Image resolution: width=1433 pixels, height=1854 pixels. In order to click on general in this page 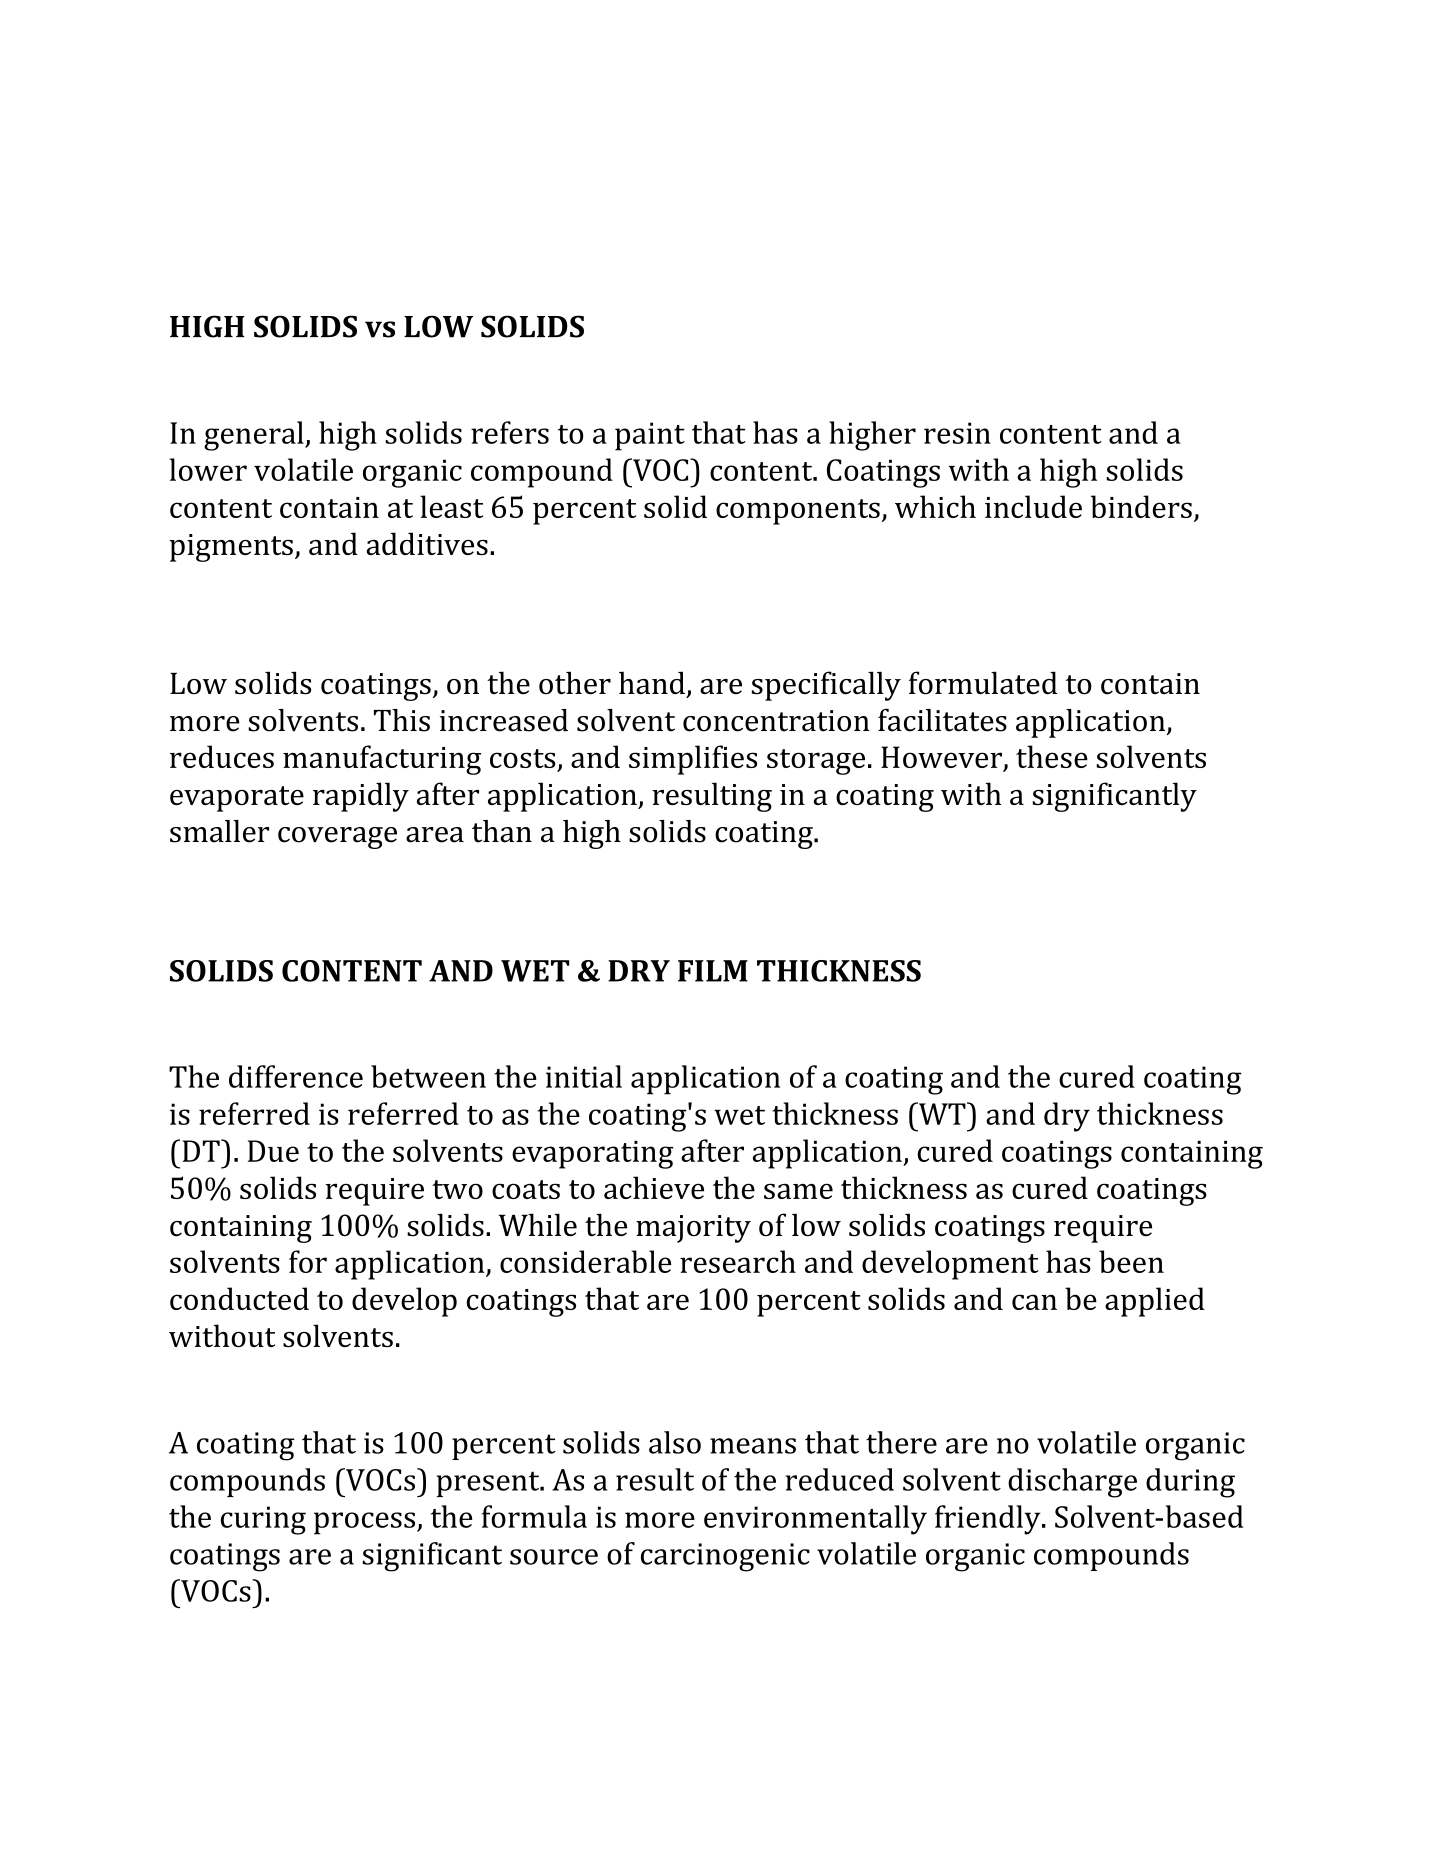, I will do `click(255, 436)`.
